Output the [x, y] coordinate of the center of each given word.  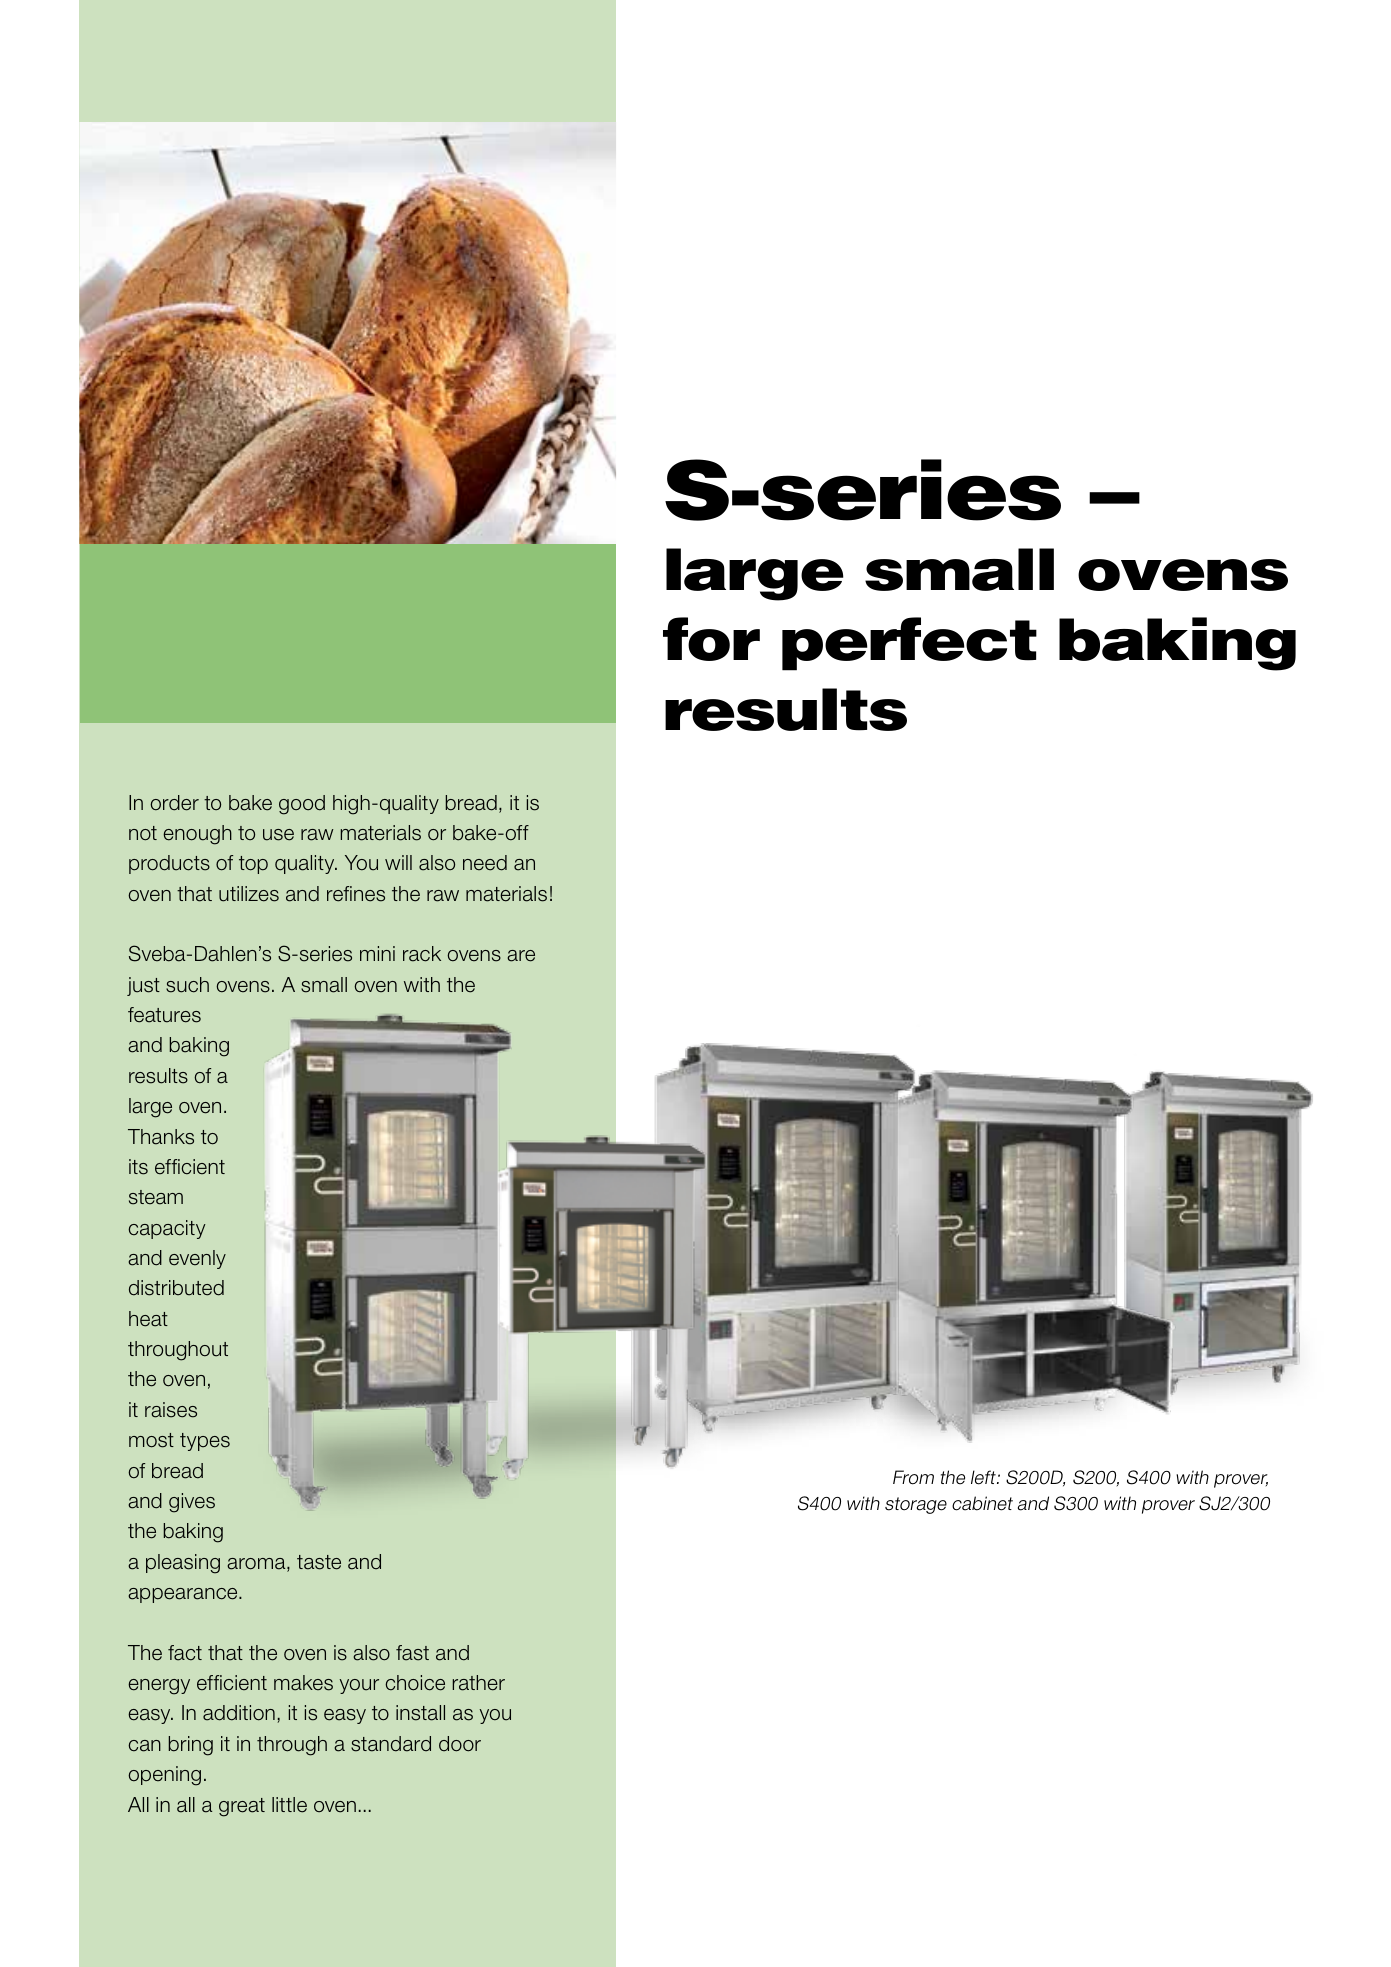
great [242, 1807]
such [187, 985]
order [174, 803]
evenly [197, 1259]
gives [192, 1503]
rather [478, 1683]
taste [319, 1562]
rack [422, 954]
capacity [167, 1229]
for [711, 639]
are [521, 956]
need [485, 863]
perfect [909, 644]
